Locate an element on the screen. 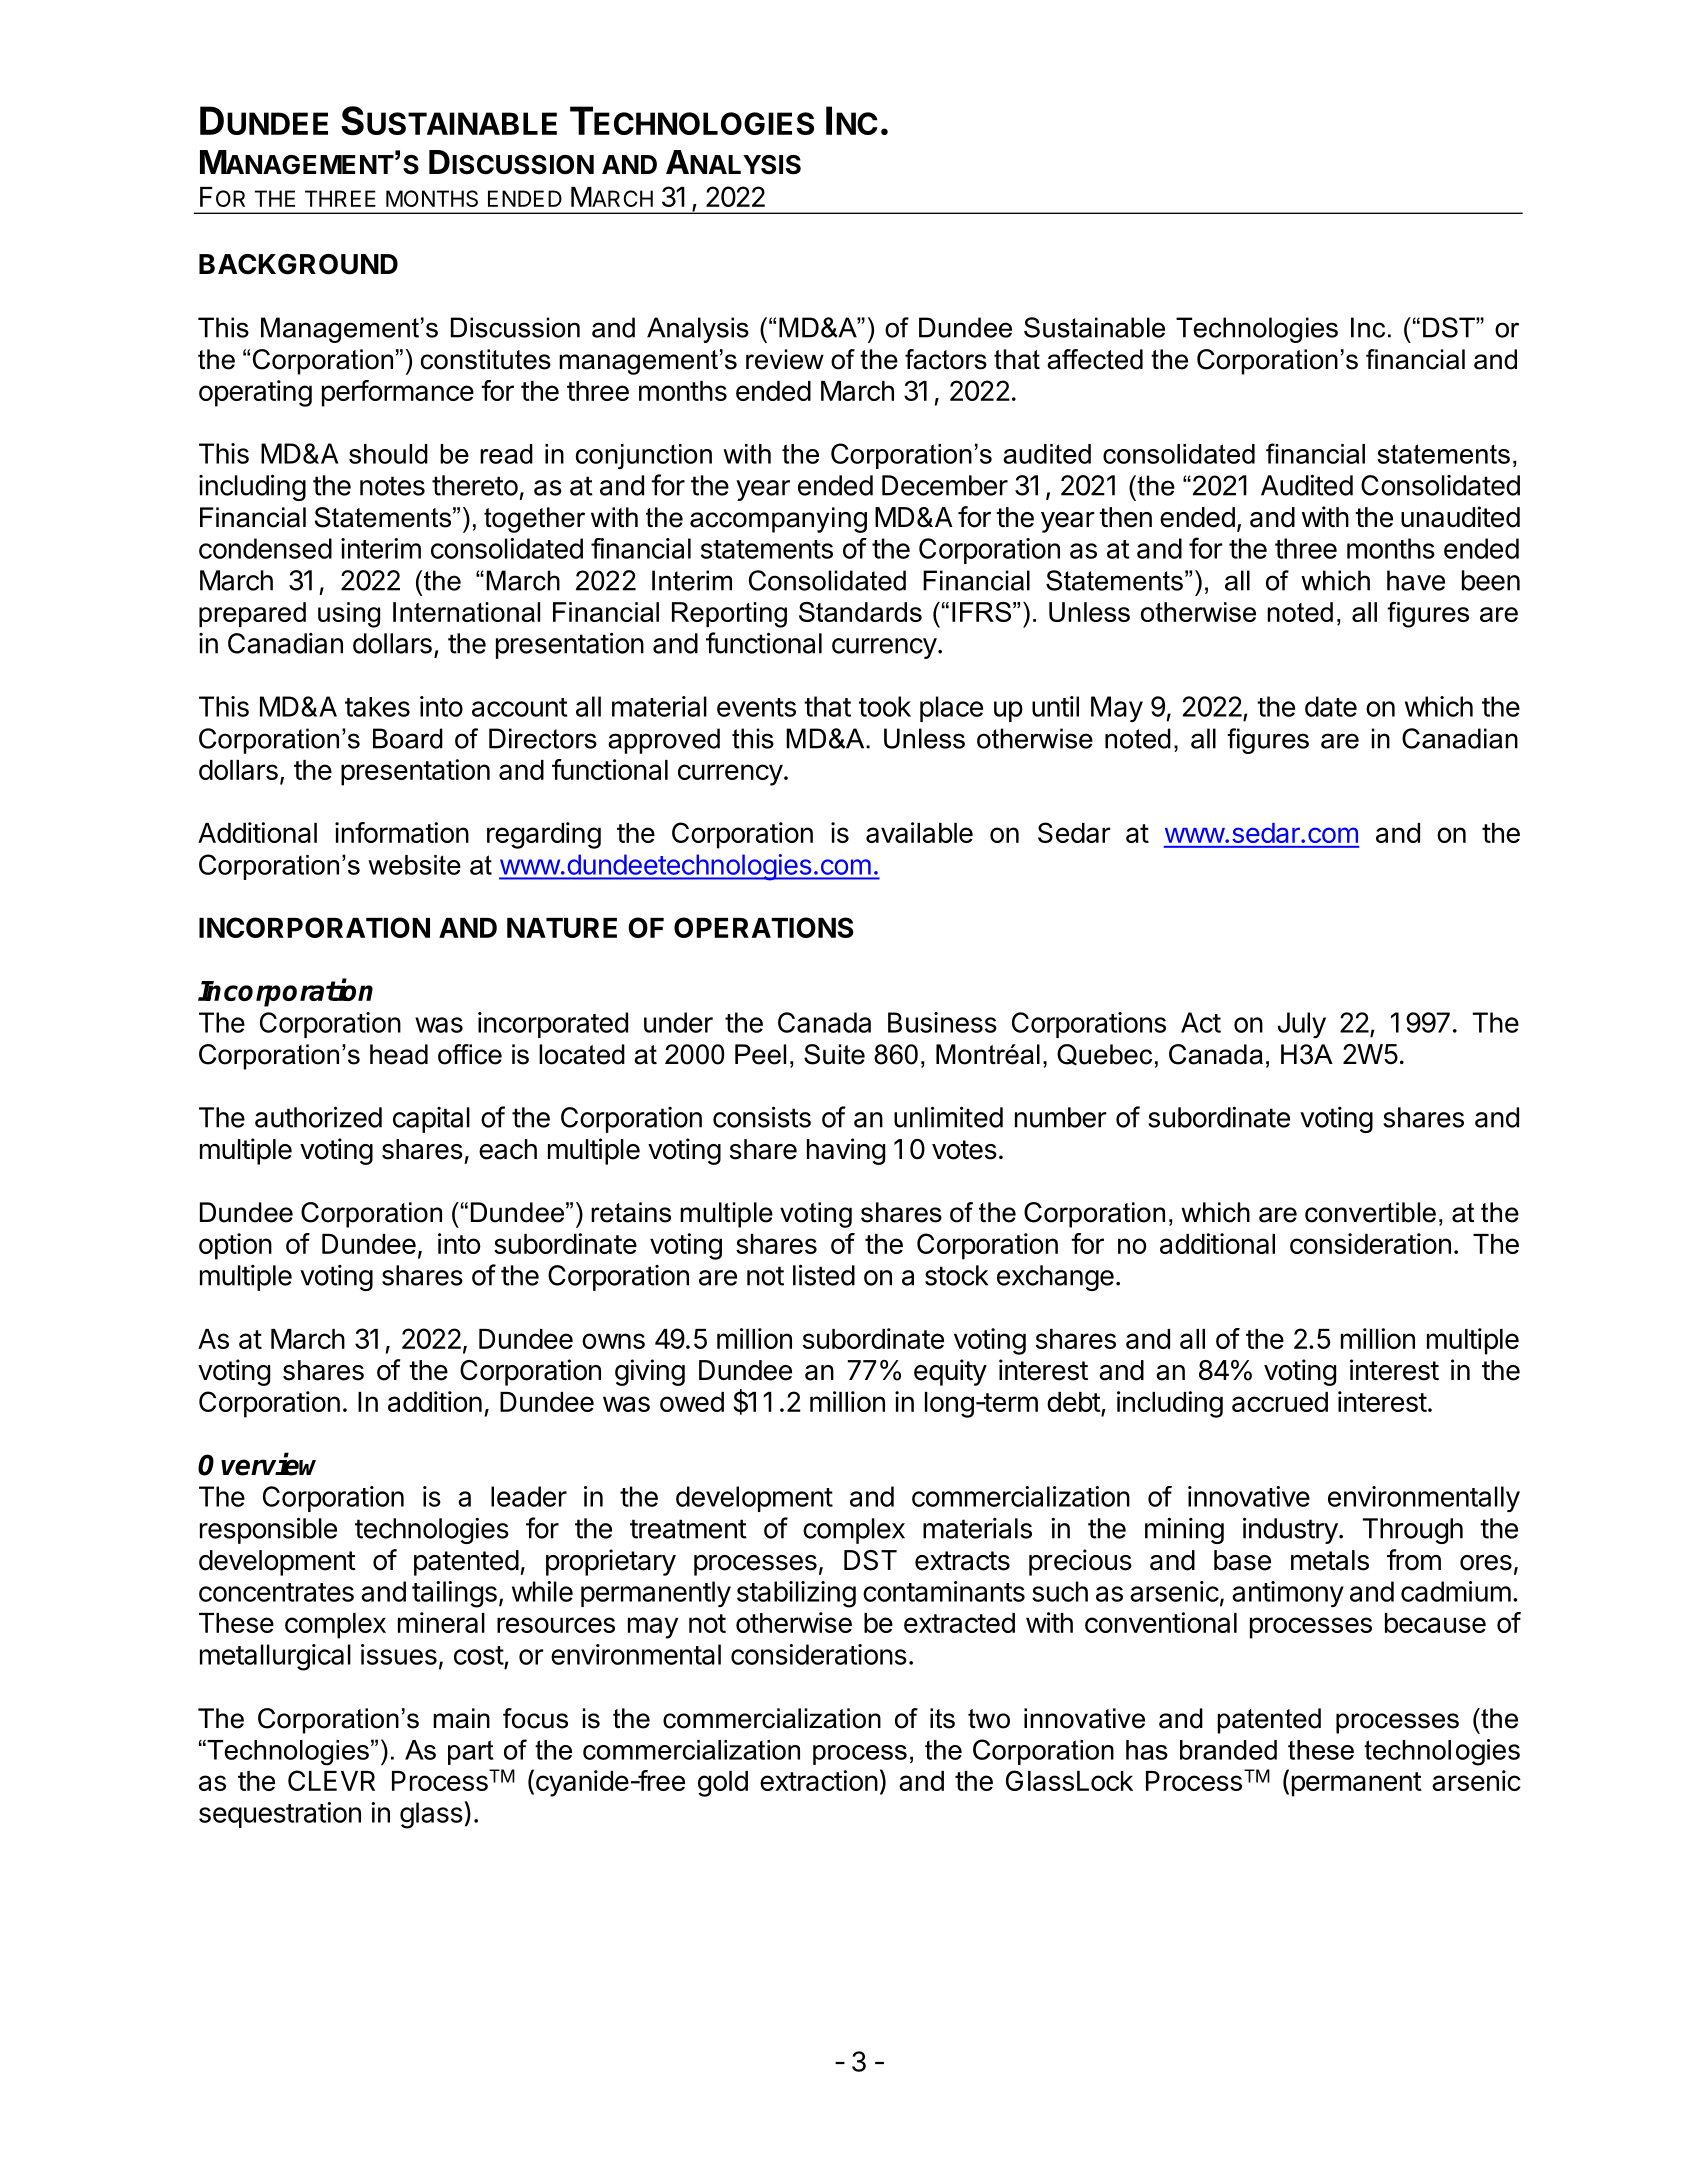 The width and height of the screenshot is (1681, 2176). capital is located at coordinates (431, 1120).
